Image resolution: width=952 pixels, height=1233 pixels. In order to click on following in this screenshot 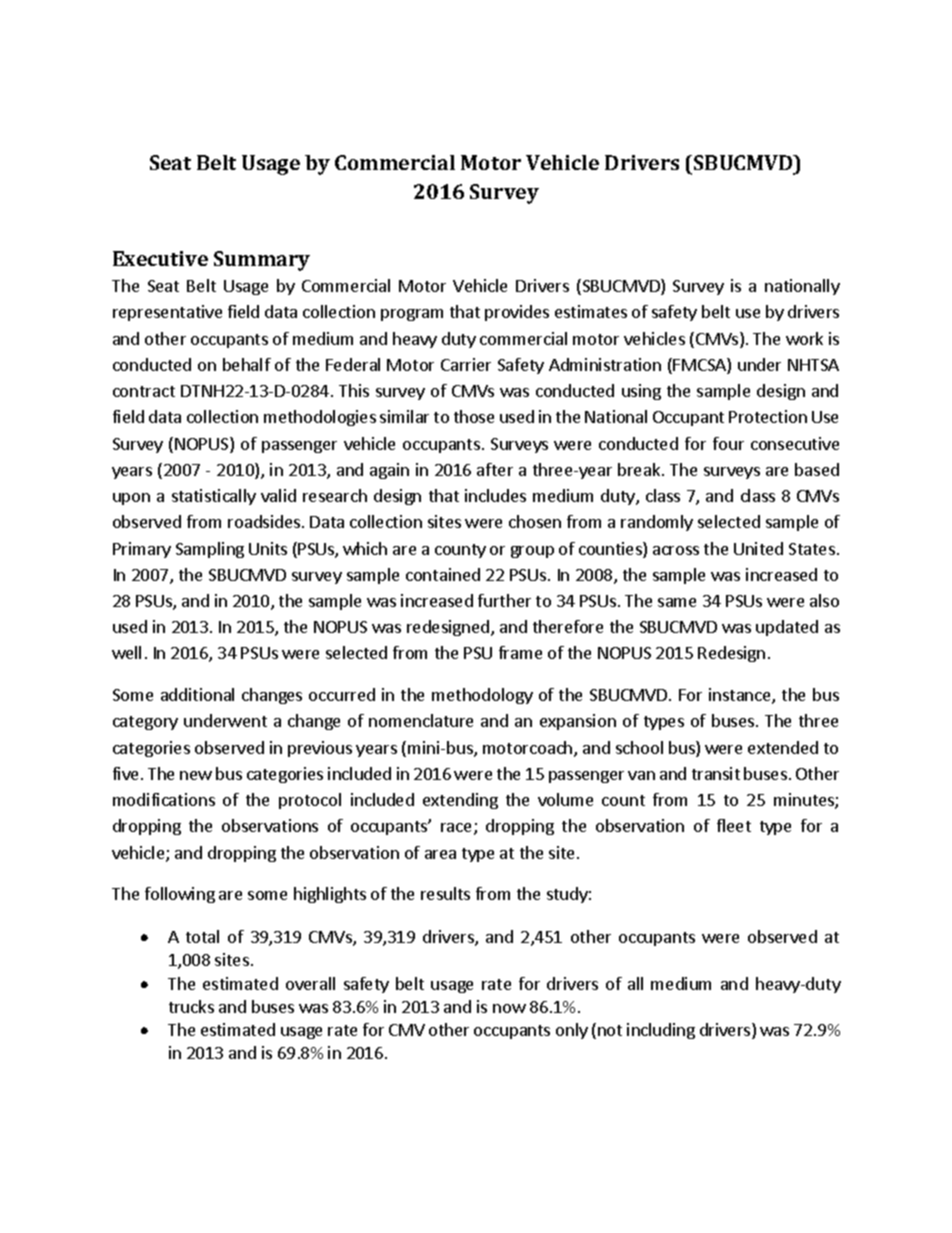, I will do `click(180, 895)`.
